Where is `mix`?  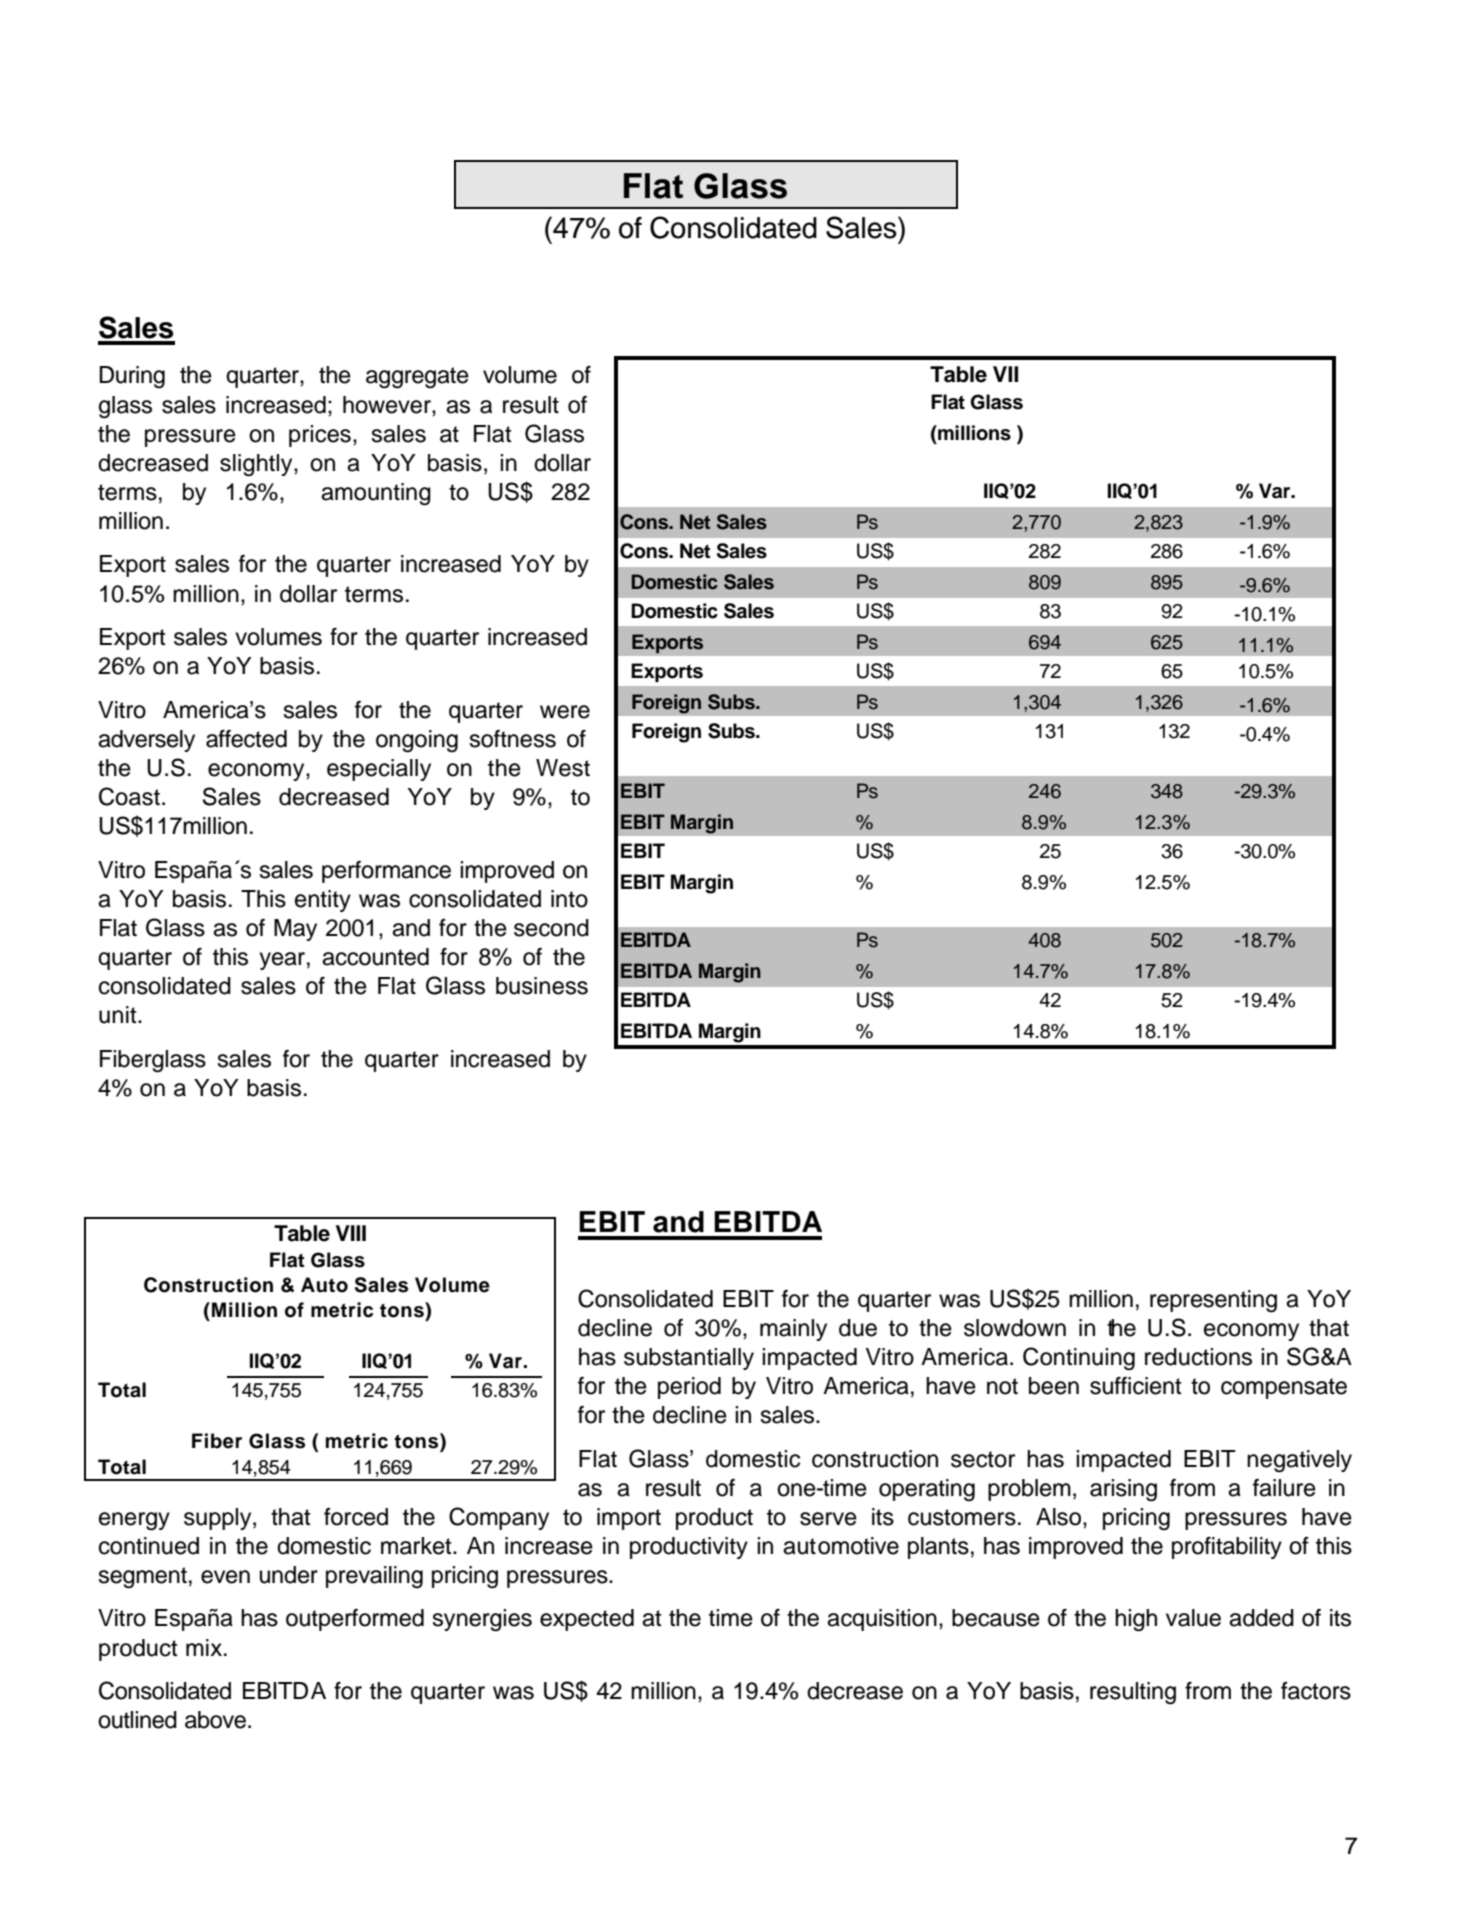
mix is located at coordinates (204, 1647).
